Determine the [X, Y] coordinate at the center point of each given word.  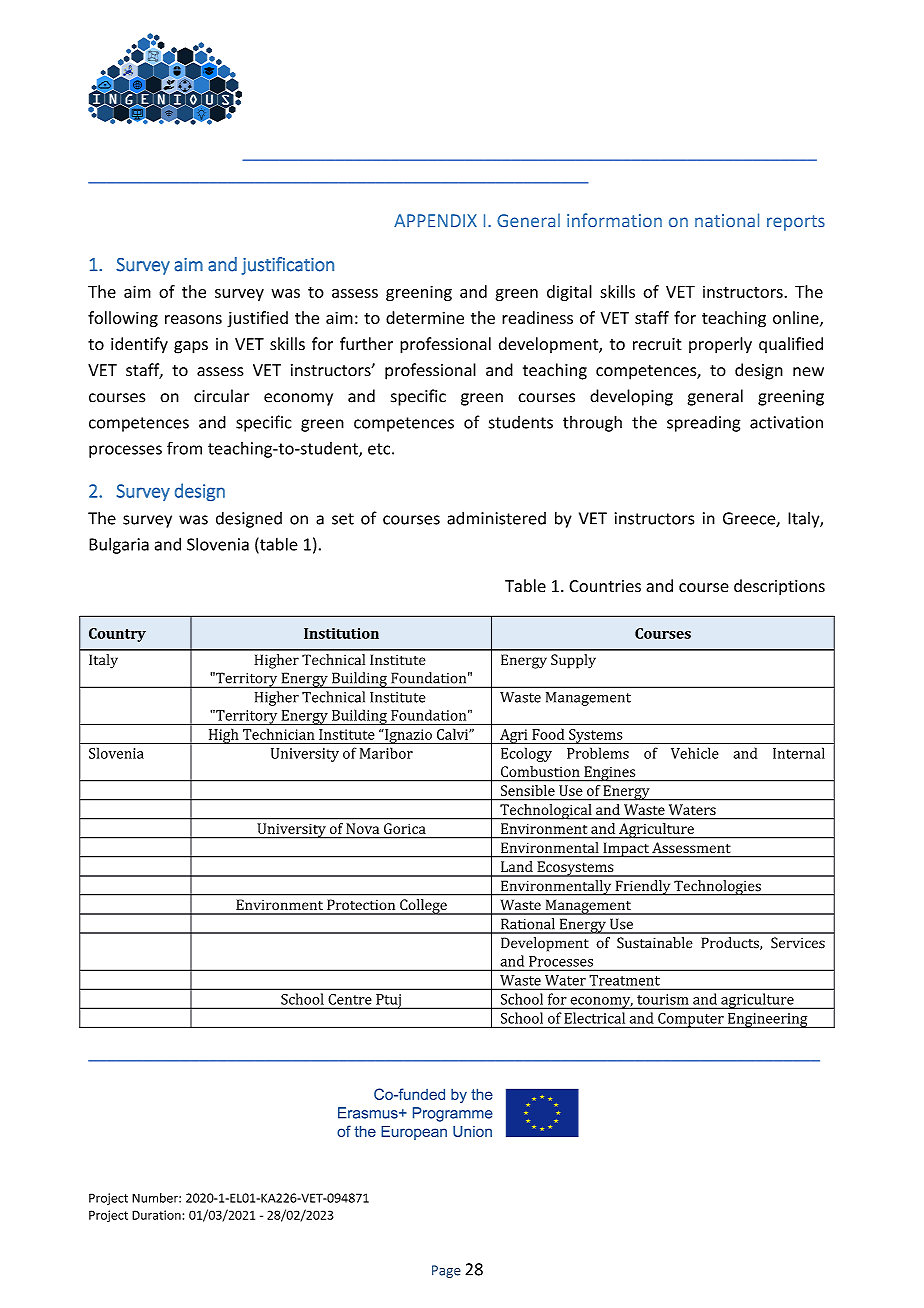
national [727, 220]
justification [287, 266]
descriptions [779, 587]
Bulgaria [119, 545]
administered [496, 518]
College [423, 907]
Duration [156, 1215]
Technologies [717, 888]
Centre [350, 999]
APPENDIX [435, 220]
